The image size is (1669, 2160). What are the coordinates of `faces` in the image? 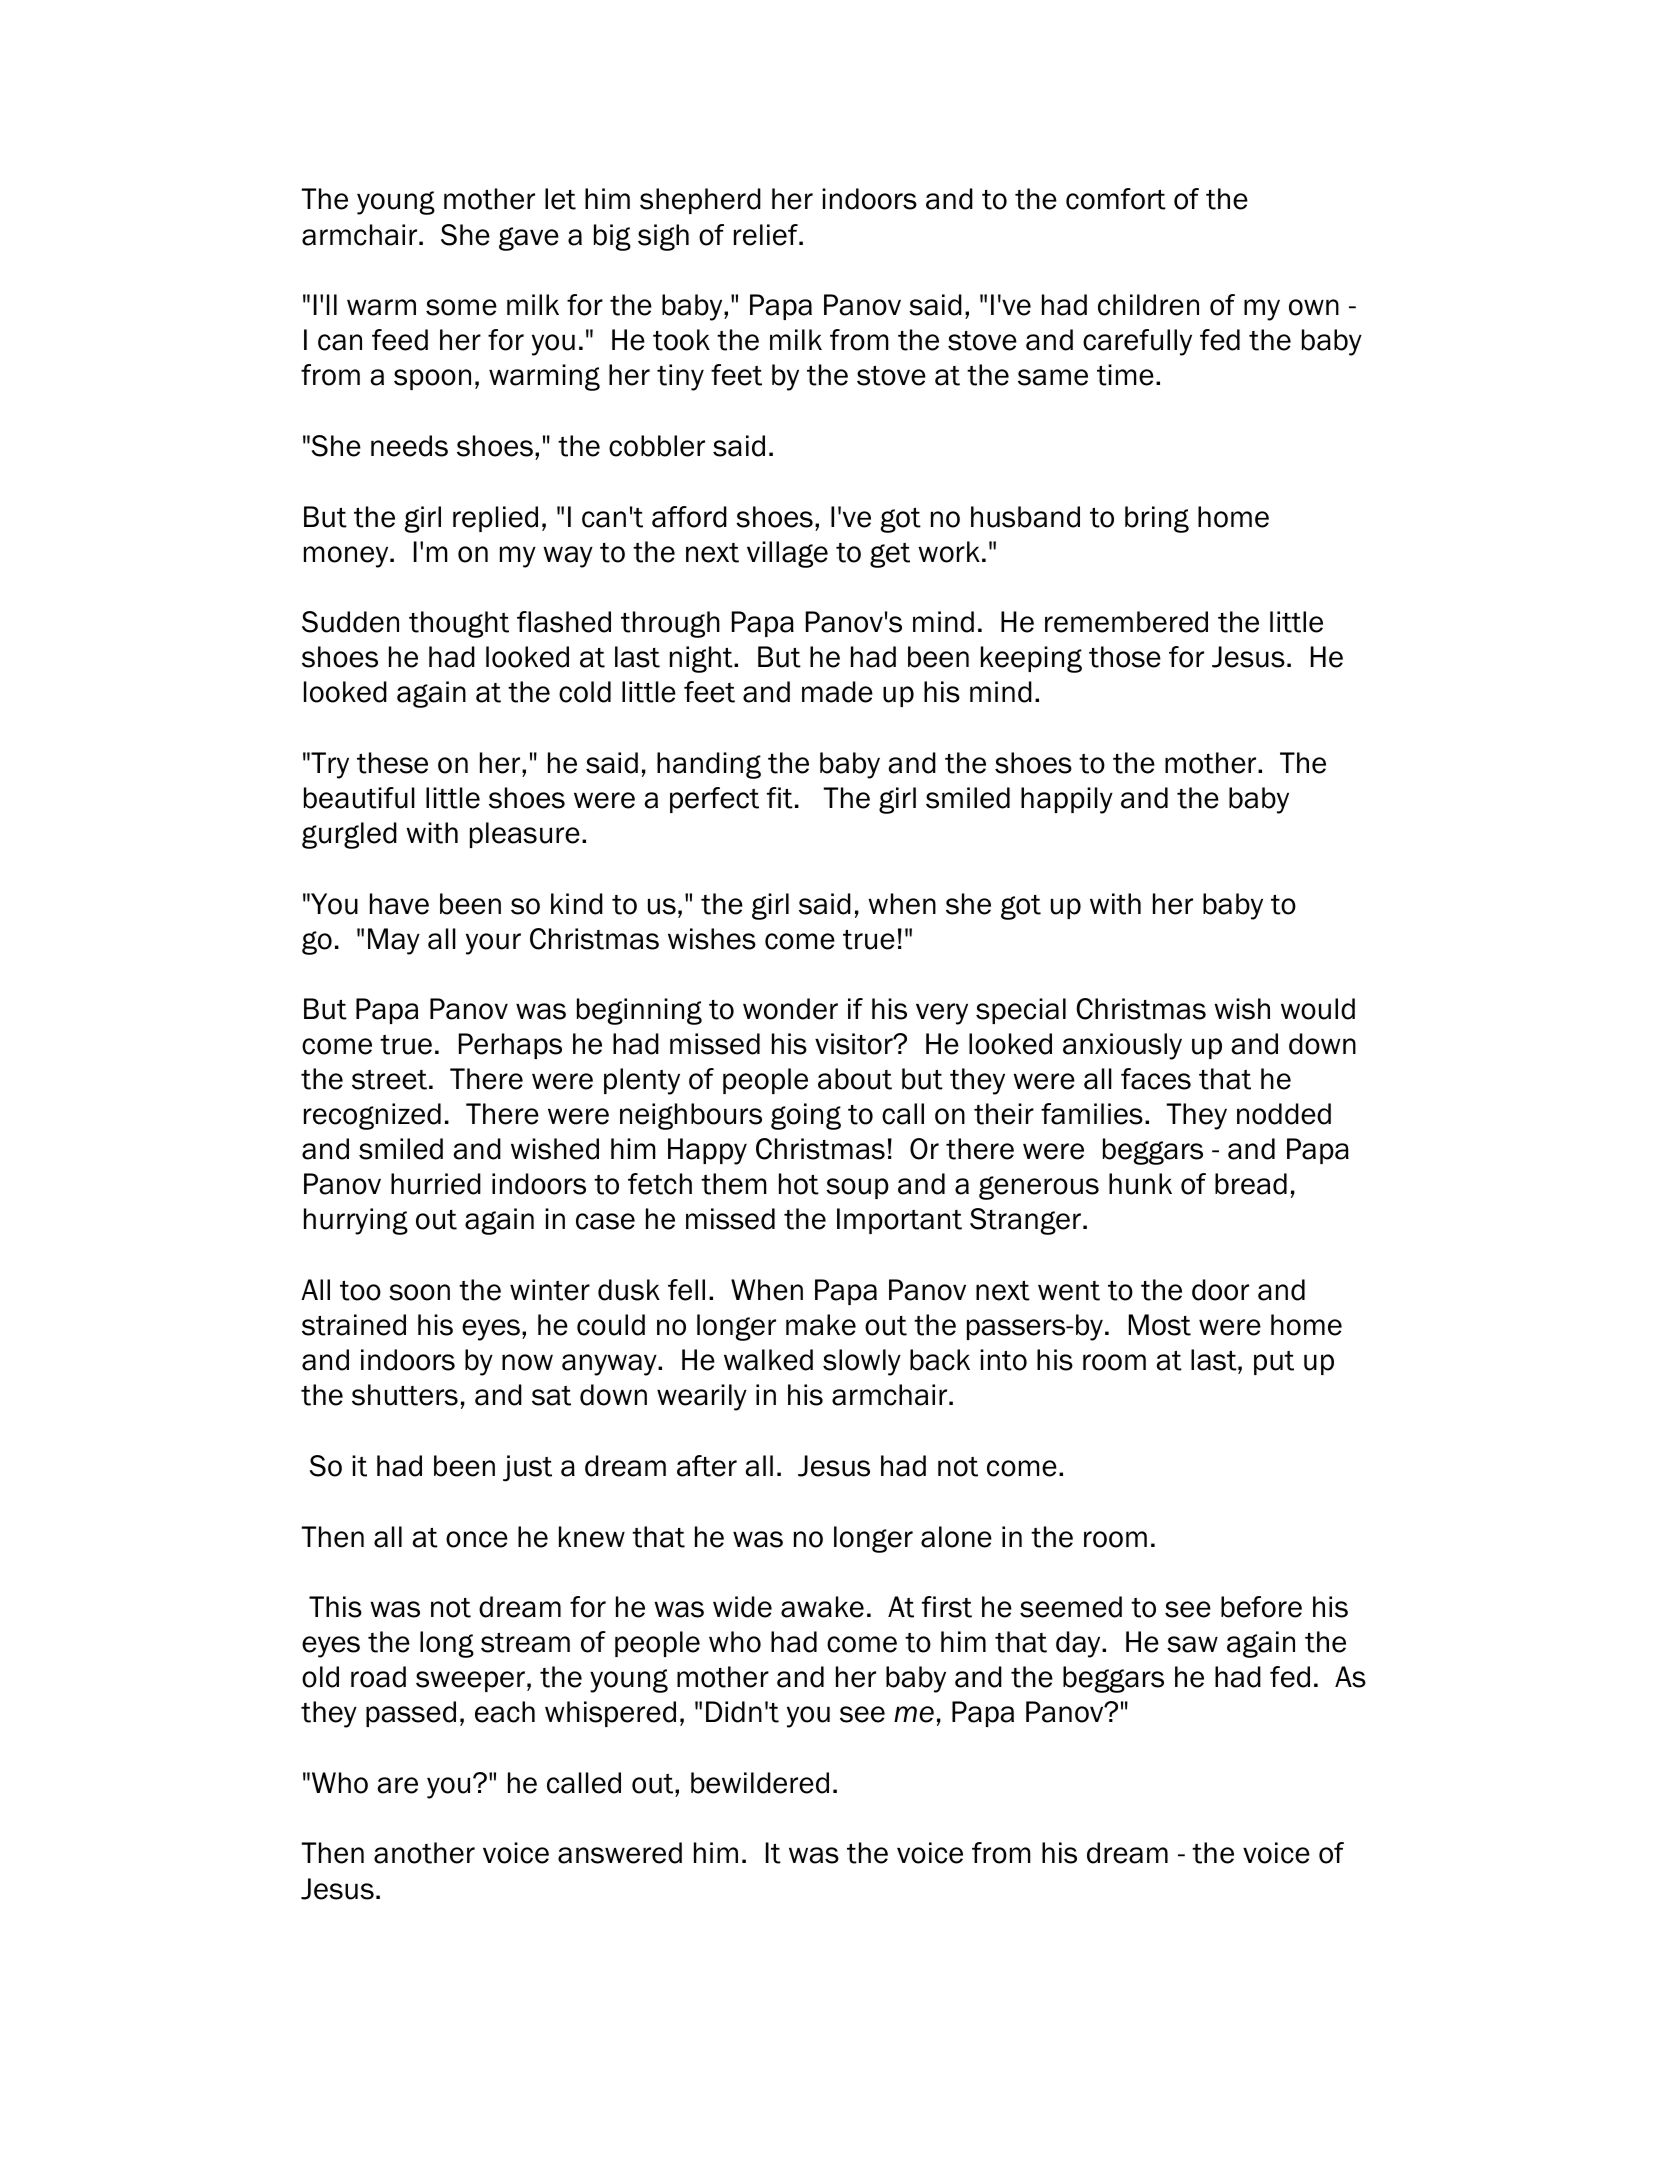 It's located at (1156, 1079).
